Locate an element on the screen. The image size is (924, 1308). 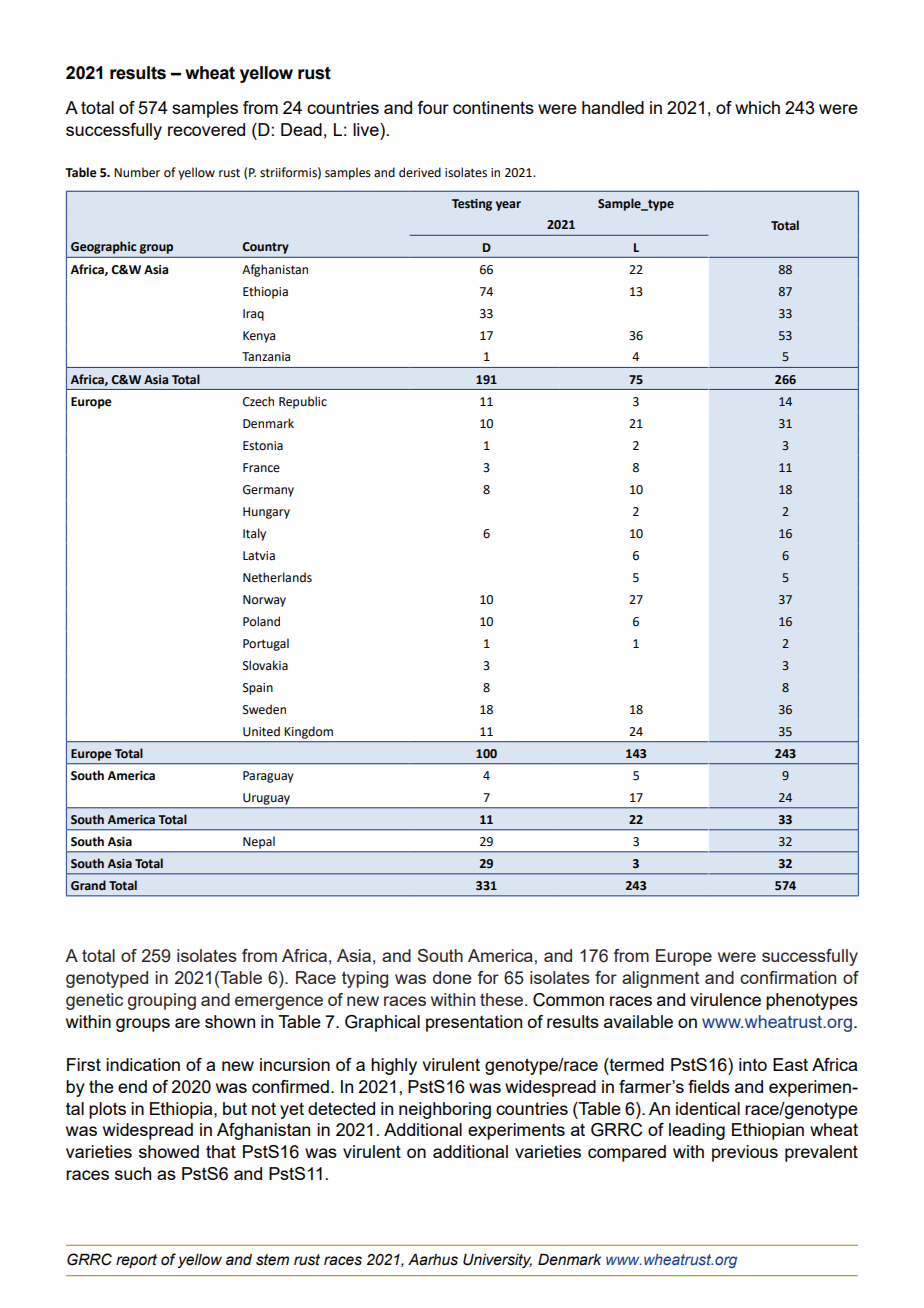
report is located at coordinates (136, 1261).
